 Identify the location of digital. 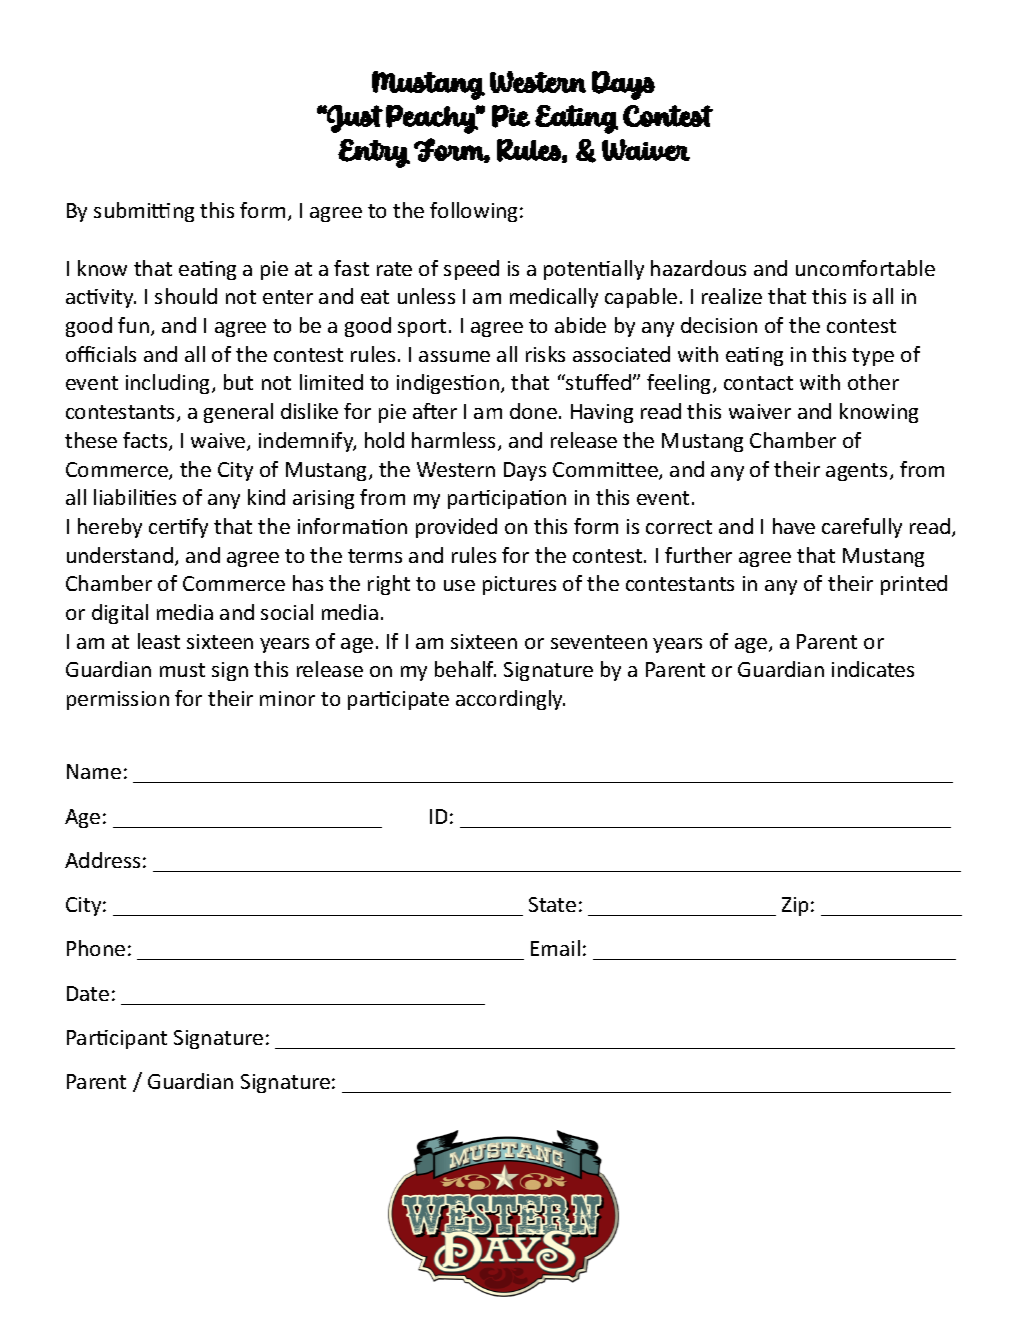
(120, 614).
